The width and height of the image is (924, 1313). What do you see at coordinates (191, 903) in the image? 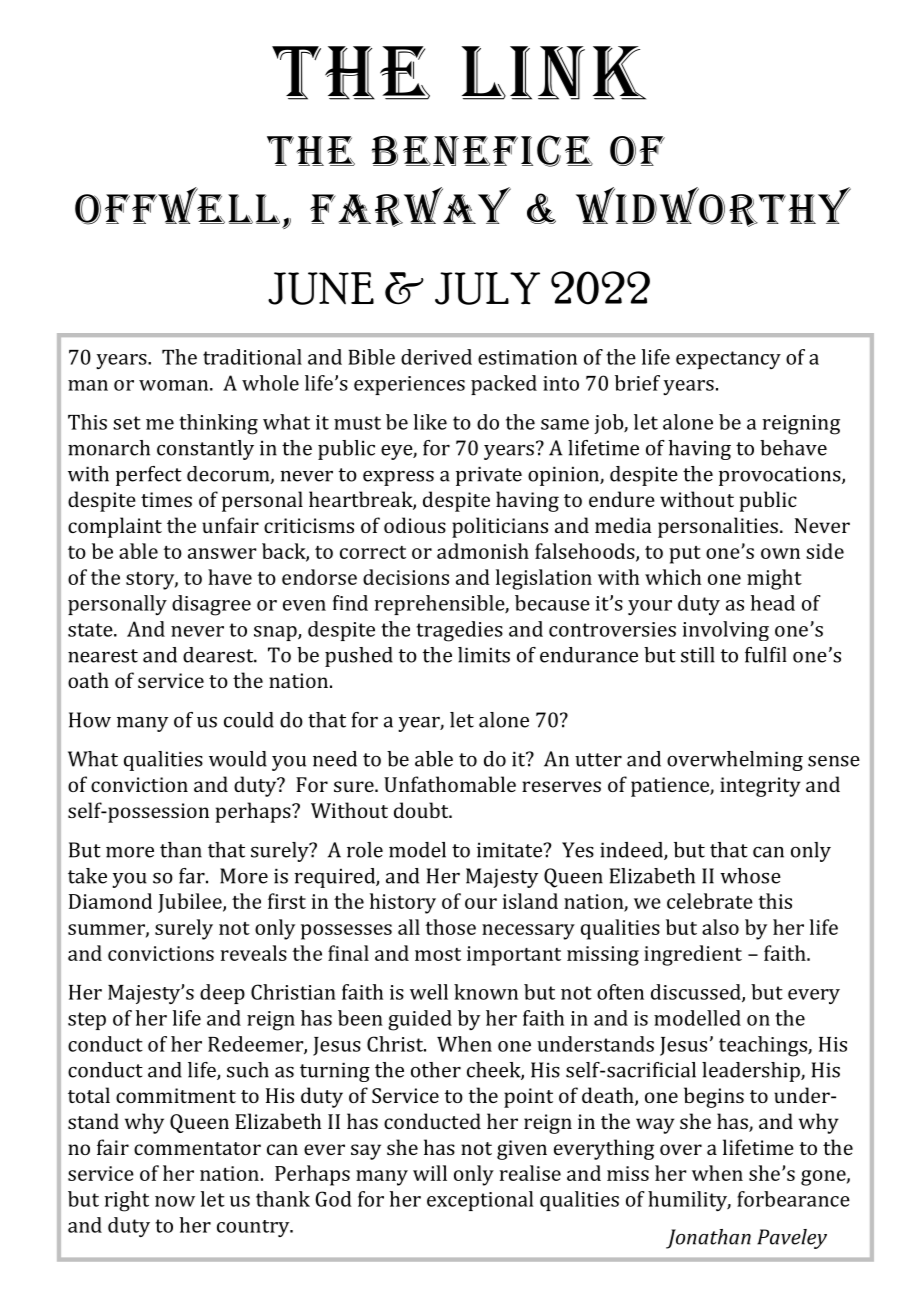
I see `Jubilee` at bounding box center [191, 903].
